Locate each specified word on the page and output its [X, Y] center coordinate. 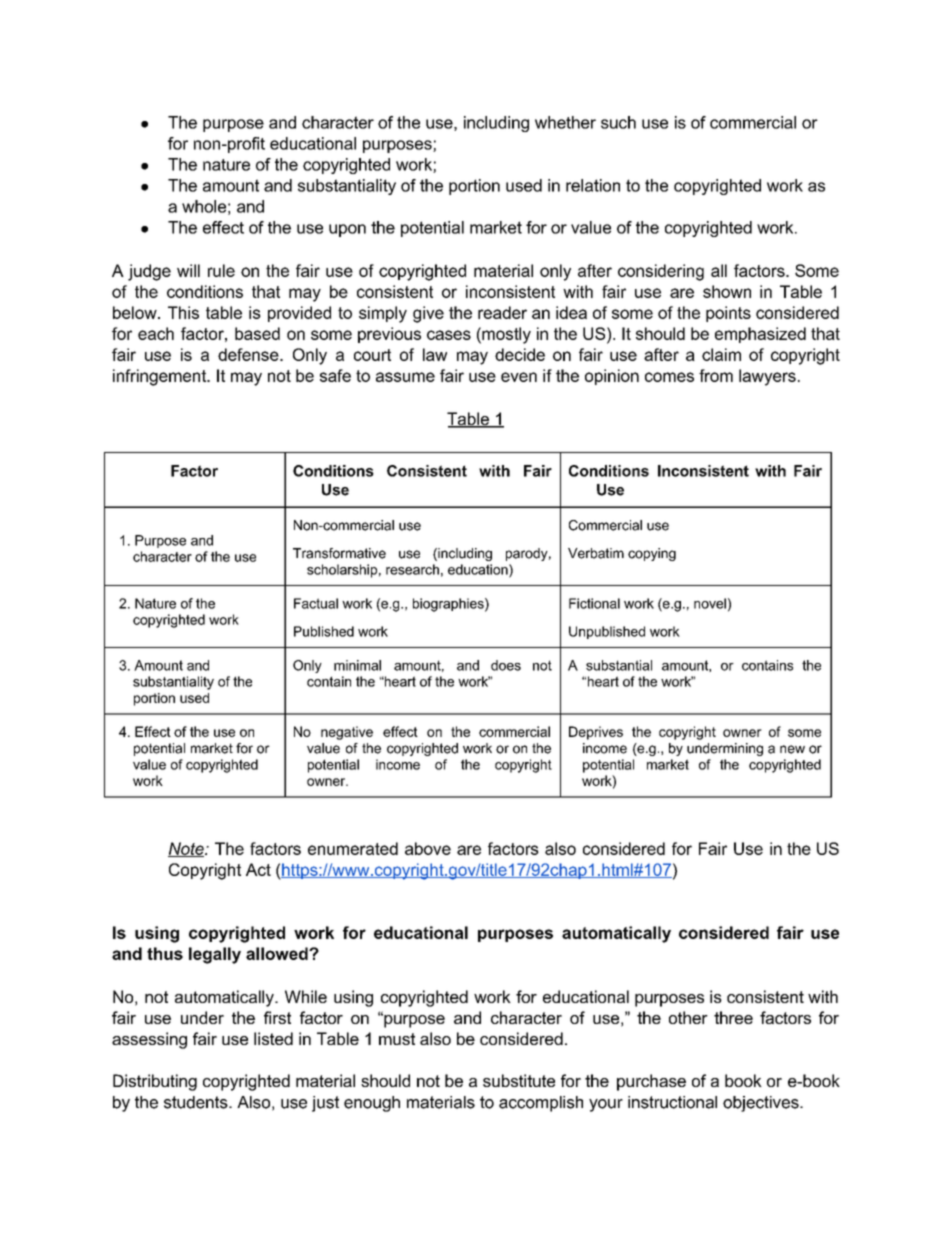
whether [565, 122]
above [428, 848]
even [519, 377]
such [618, 122]
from [716, 375]
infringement [160, 377]
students [197, 1102]
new [792, 749]
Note [187, 849]
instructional [672, 1102]
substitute [519, 1080]
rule [221, 270]
